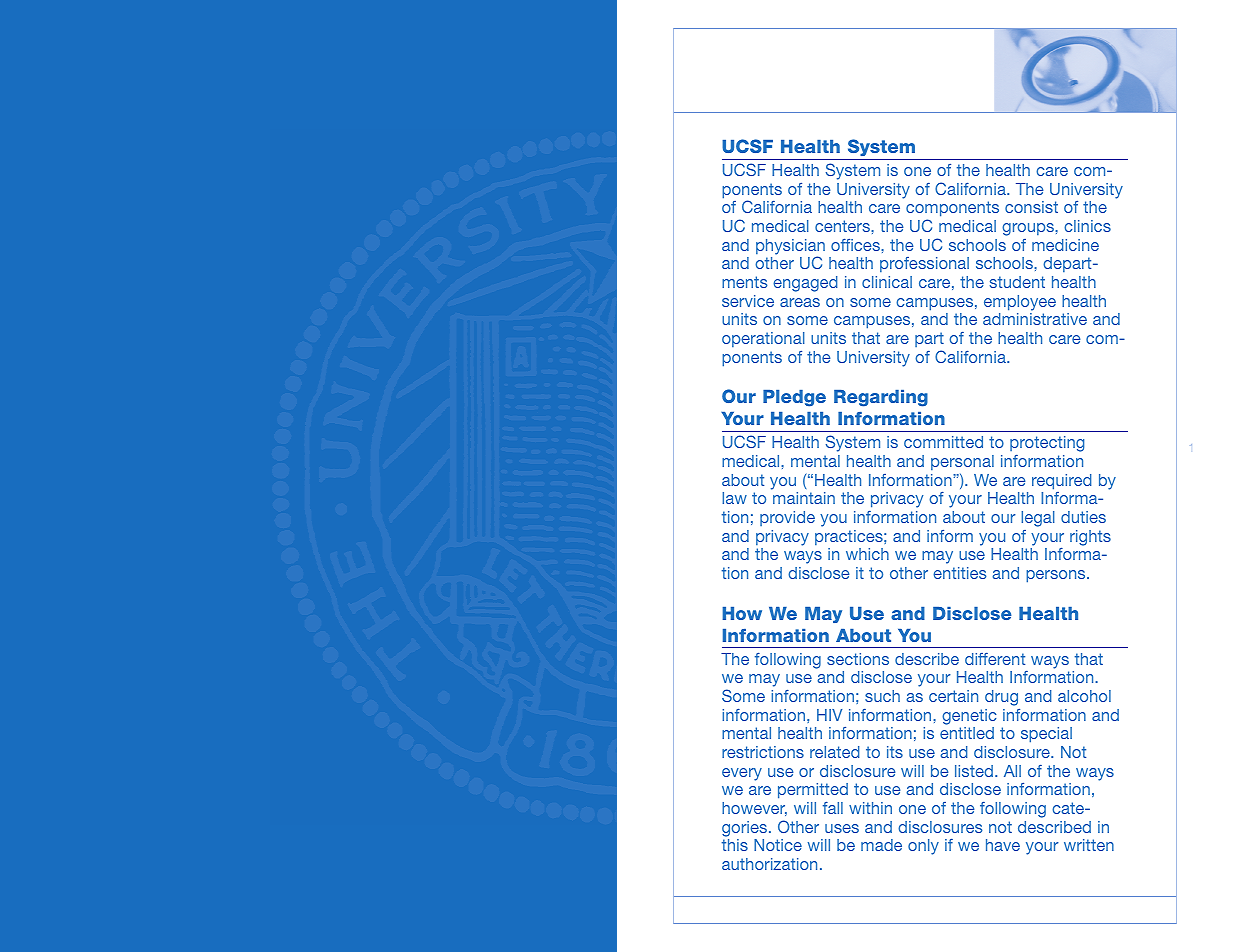  What do you see at coordinates (867, 554) in the screenshot?
I see `which` at bounding box center [867, 554].
